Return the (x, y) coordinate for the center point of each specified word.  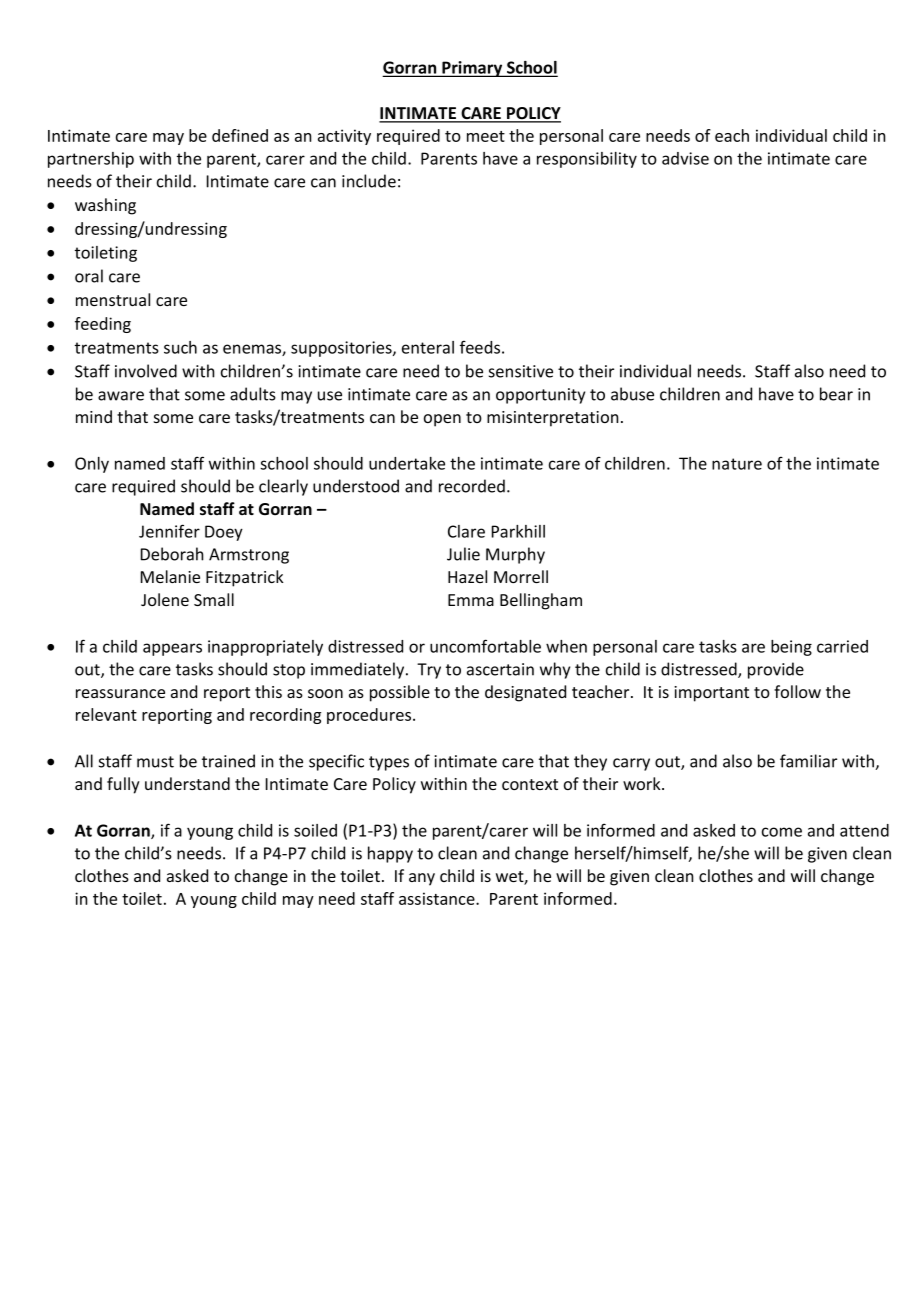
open (442, 420)
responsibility (587, 160)
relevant (106, 714)
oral (89, 276)
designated (525, 693)
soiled (315, 830)
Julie (463, 554)
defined (240, 135)
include (369, 181)
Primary (472, 69)
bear (836, 394)
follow (797, 691)
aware (121, 396)
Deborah (172, 554)
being (791, 648)
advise (685, 158)
